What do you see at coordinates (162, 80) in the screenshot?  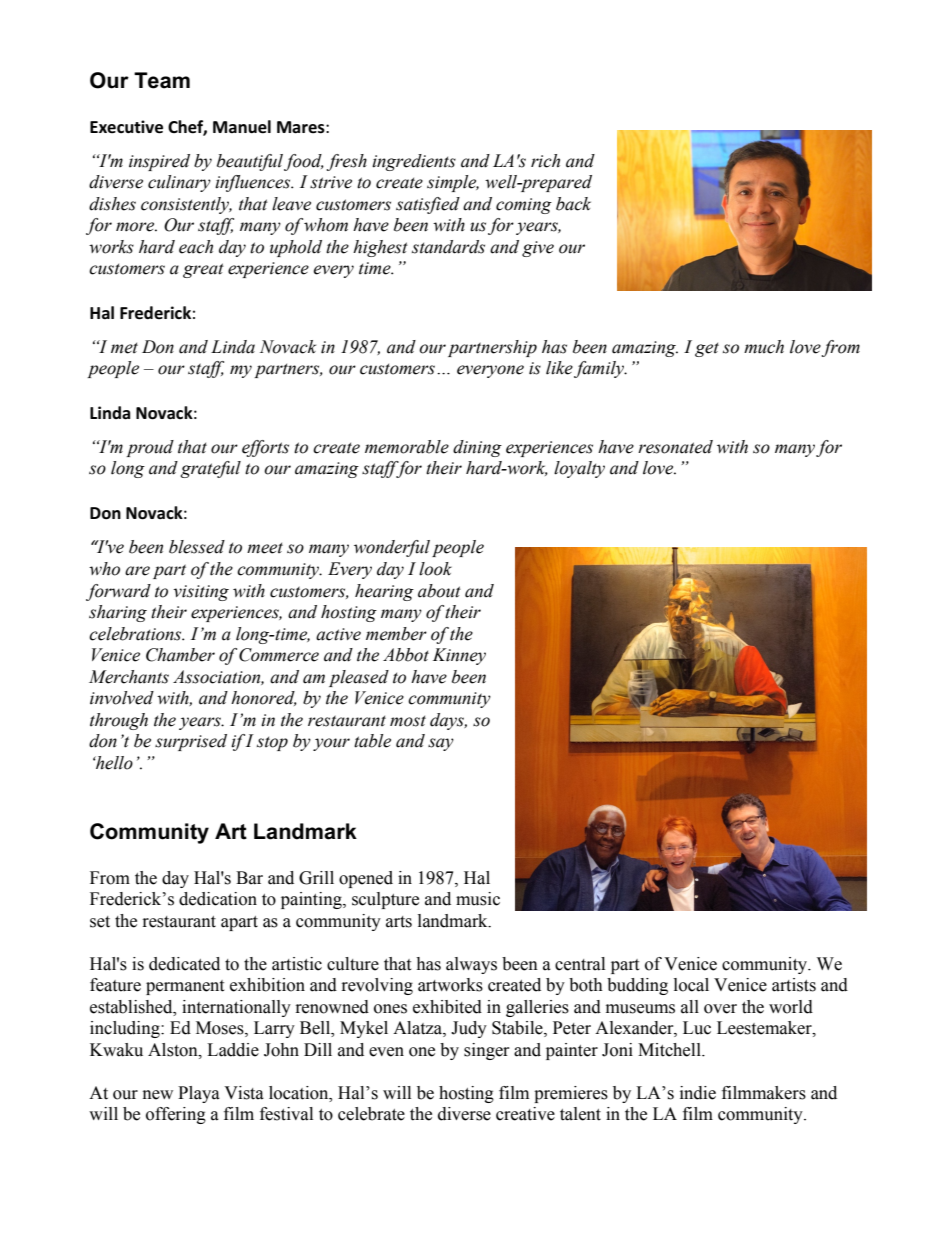 I see `Team` at bounding box center [162, 80].
